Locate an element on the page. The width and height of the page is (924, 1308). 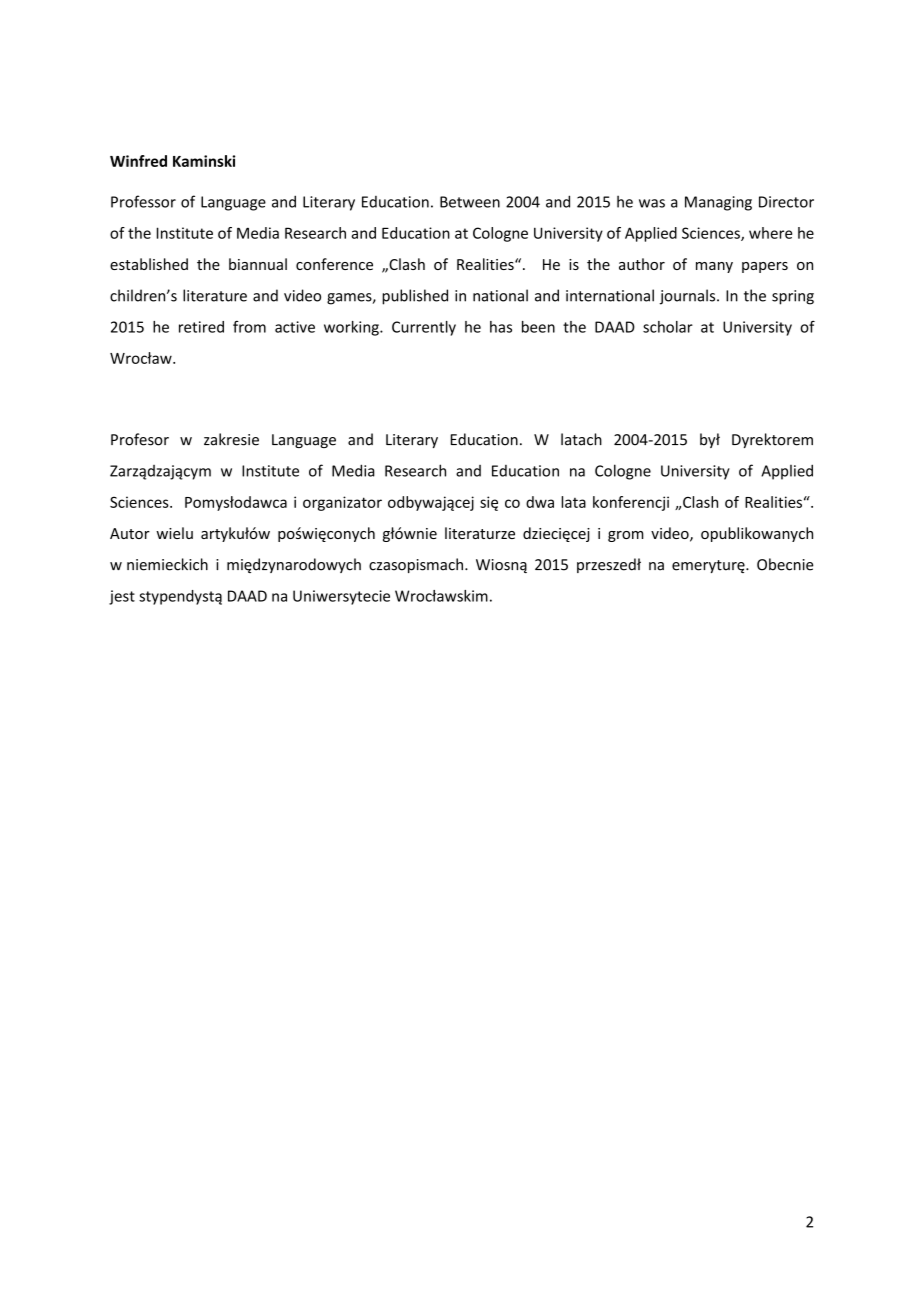
Profesor is located at coordinates (140, 439).
